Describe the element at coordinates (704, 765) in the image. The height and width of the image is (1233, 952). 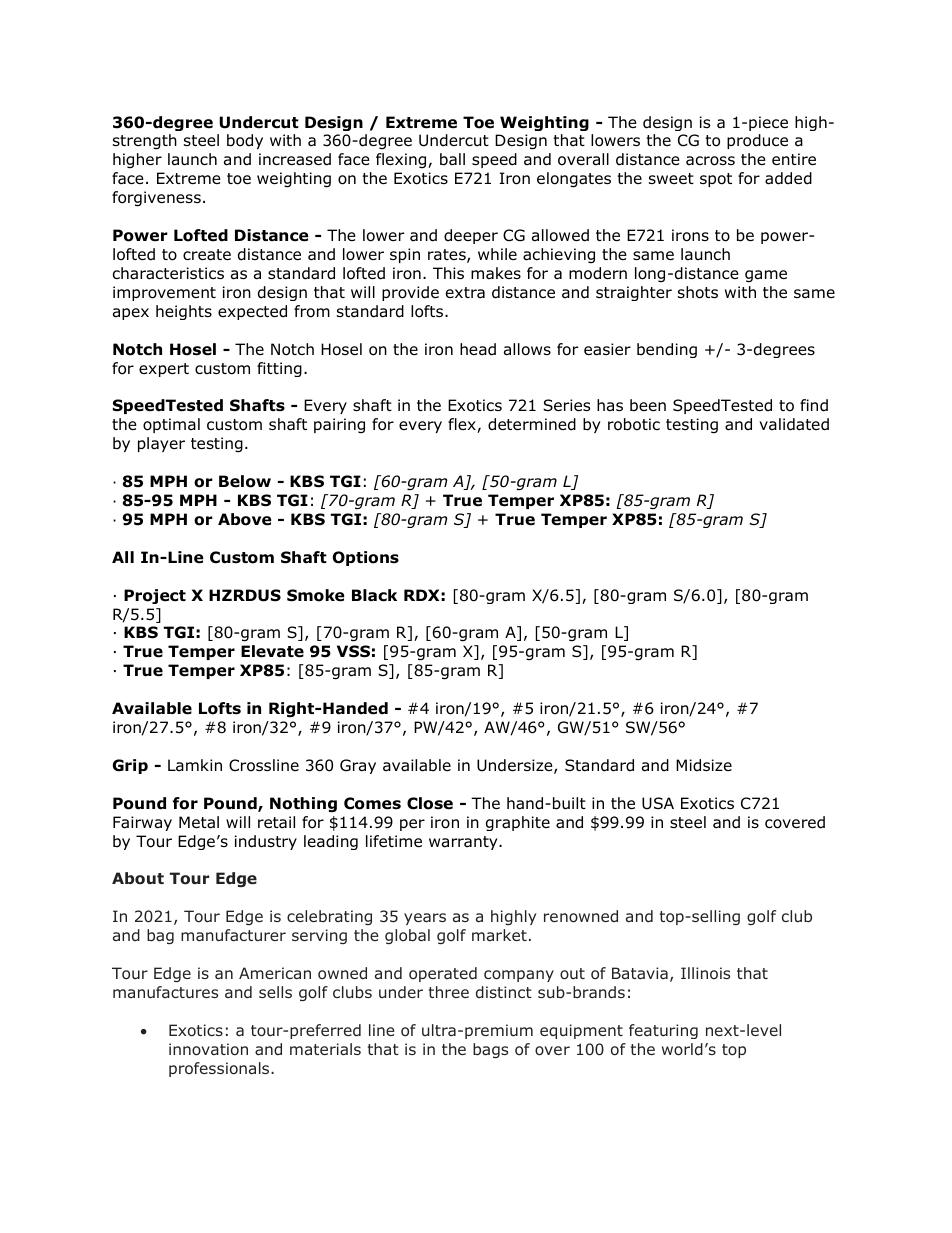
I see `Midsize` at that location.
